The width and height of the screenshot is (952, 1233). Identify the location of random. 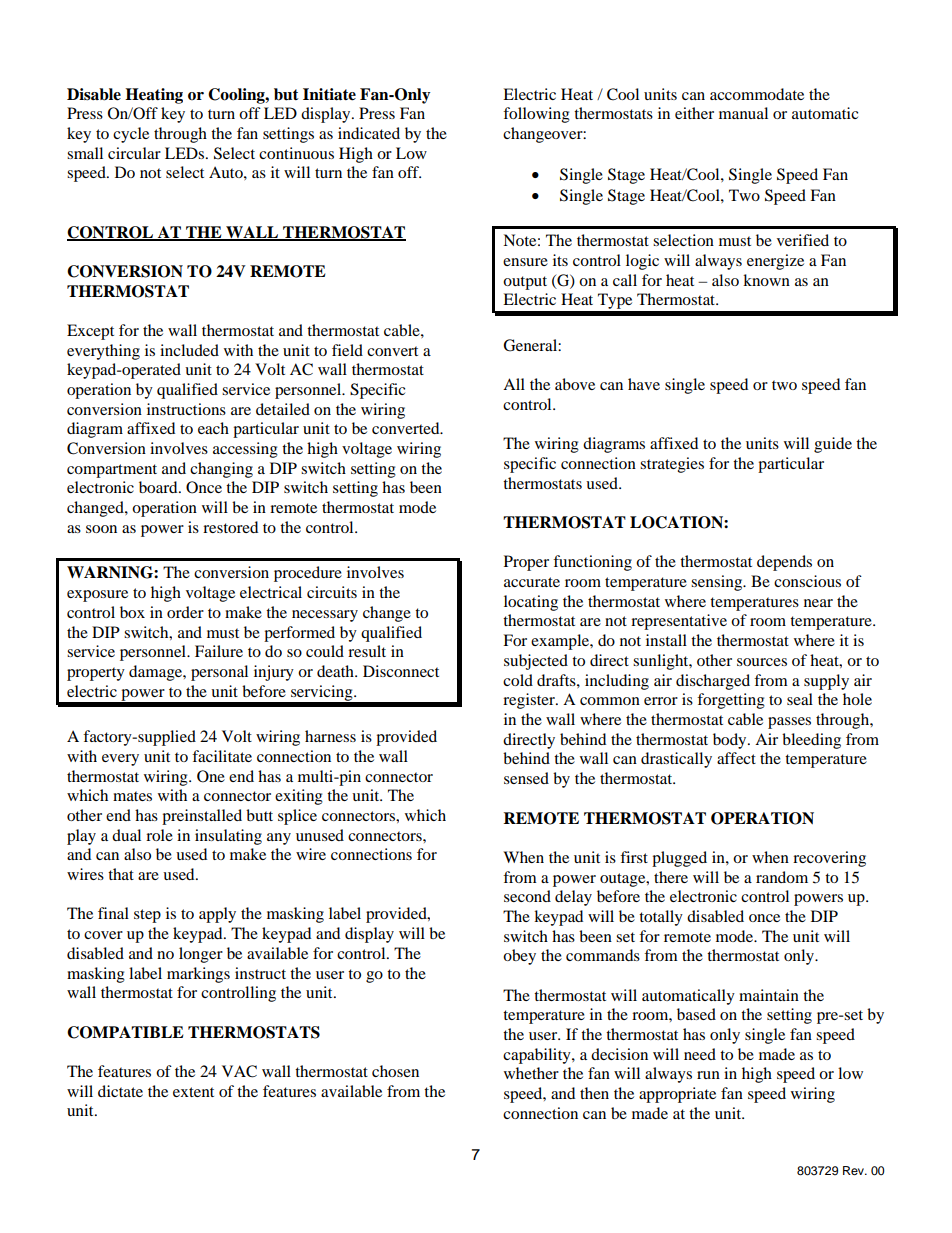
(782, 877).
